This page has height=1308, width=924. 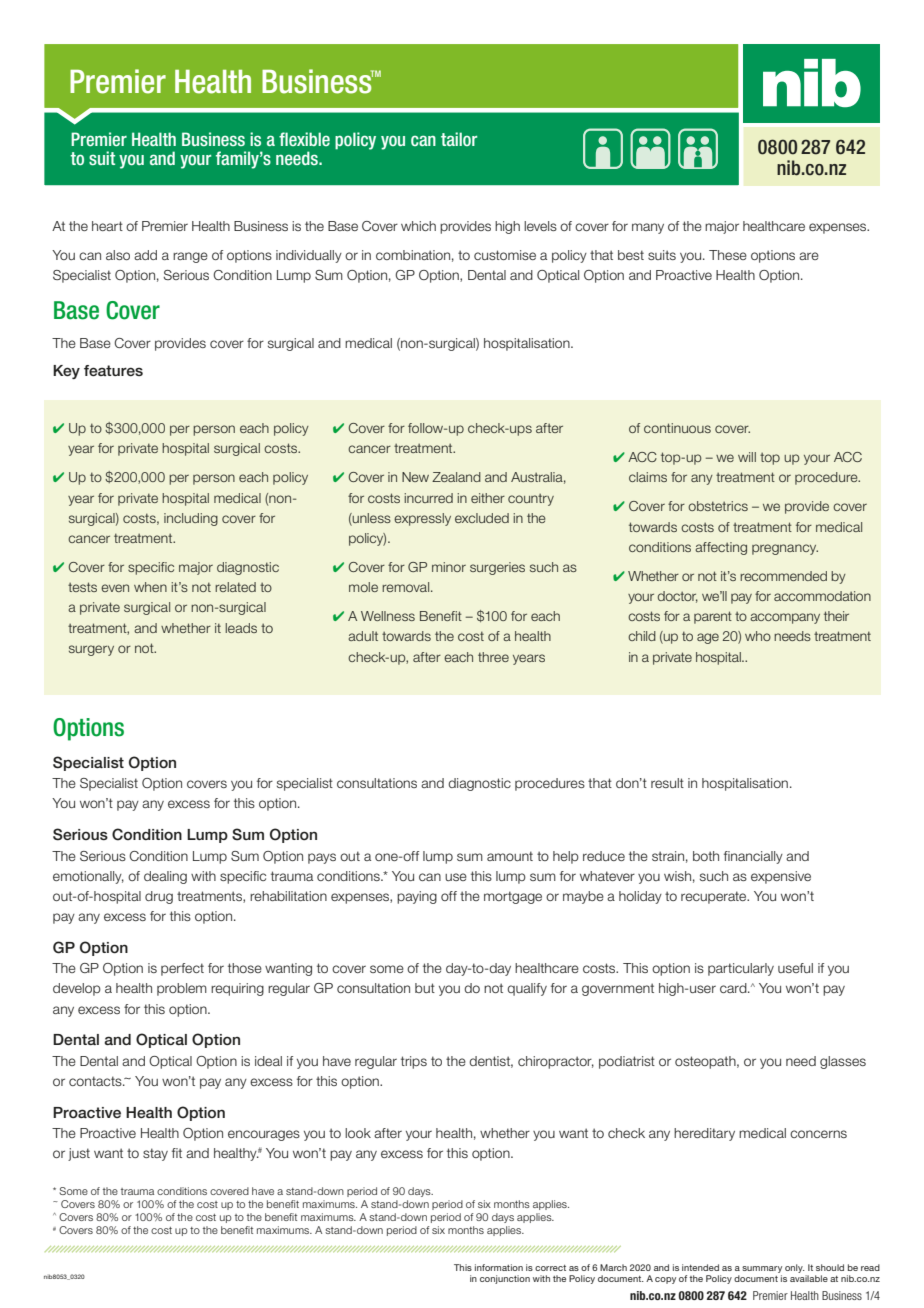 I want to click on who, so click(x=758, y=636).
